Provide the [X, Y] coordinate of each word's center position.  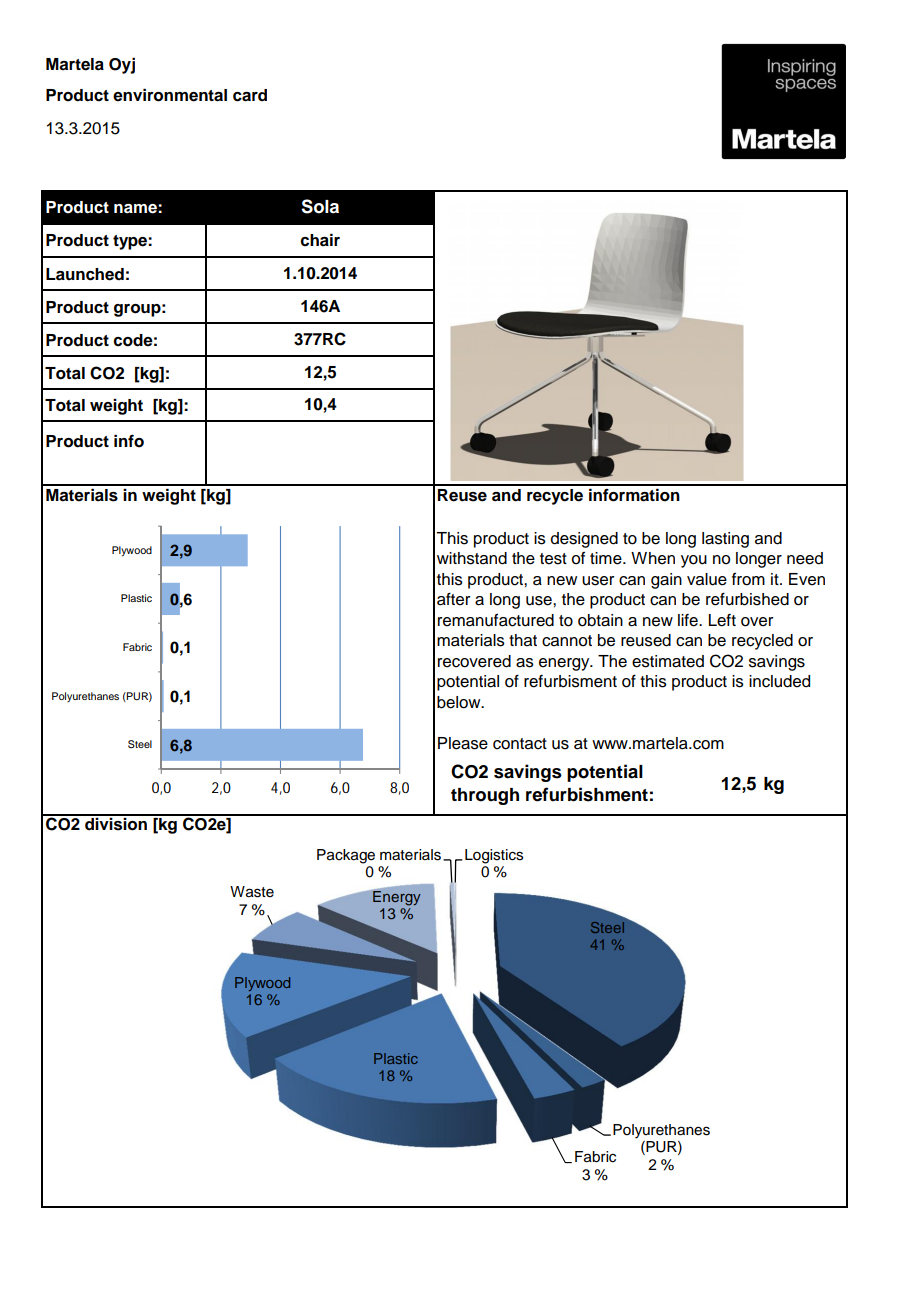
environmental [170, 95]
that [523, 640]
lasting [725, 540]
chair [320, 240]
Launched [85, 274]
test [553, 559]
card [250, 95]
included [779, 681]
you [694, 561]
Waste [252, 892]
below [460, 702]
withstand [472, 558]
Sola [320, 206]
